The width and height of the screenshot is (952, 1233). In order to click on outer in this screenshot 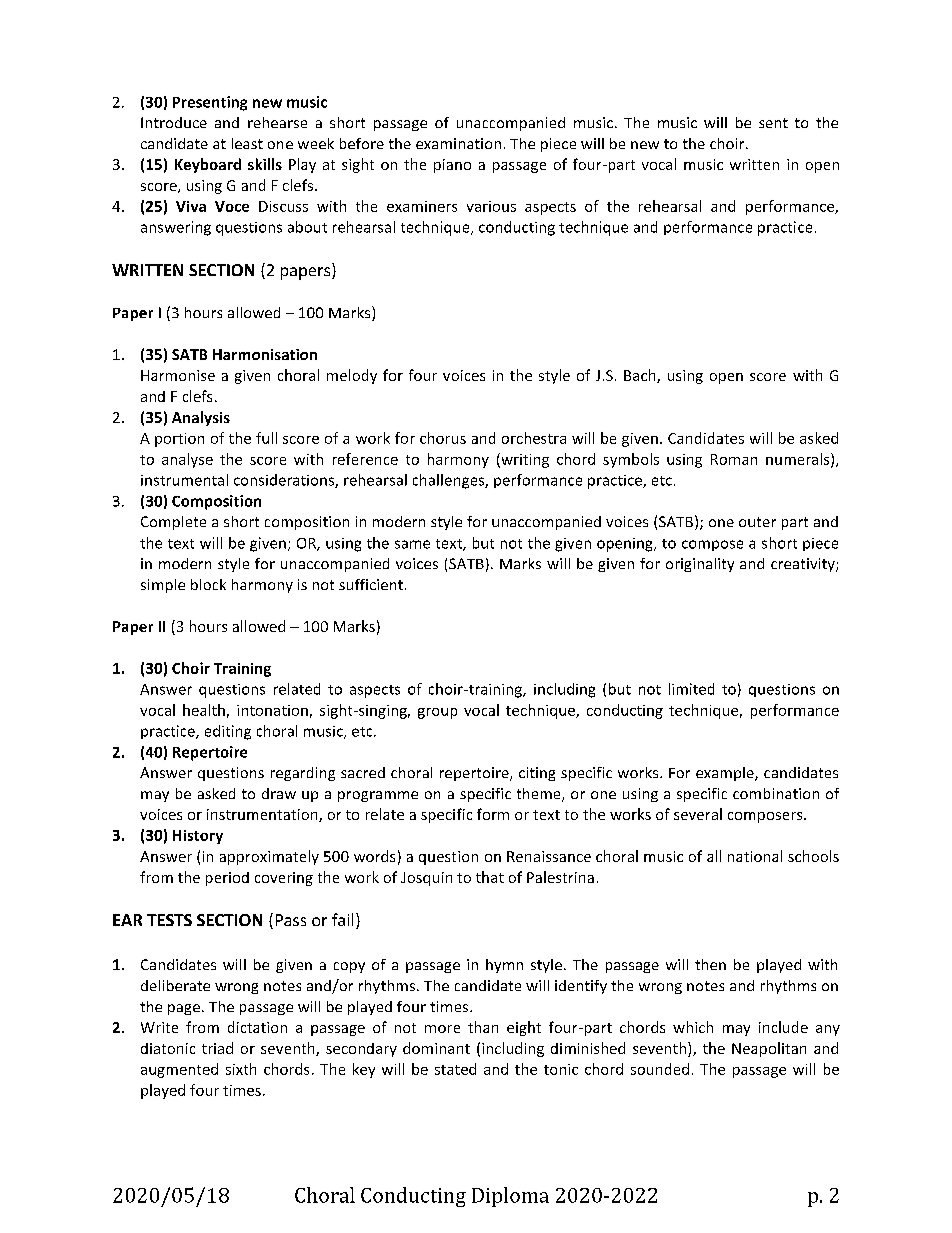, I will do `click(757, 522)`.
